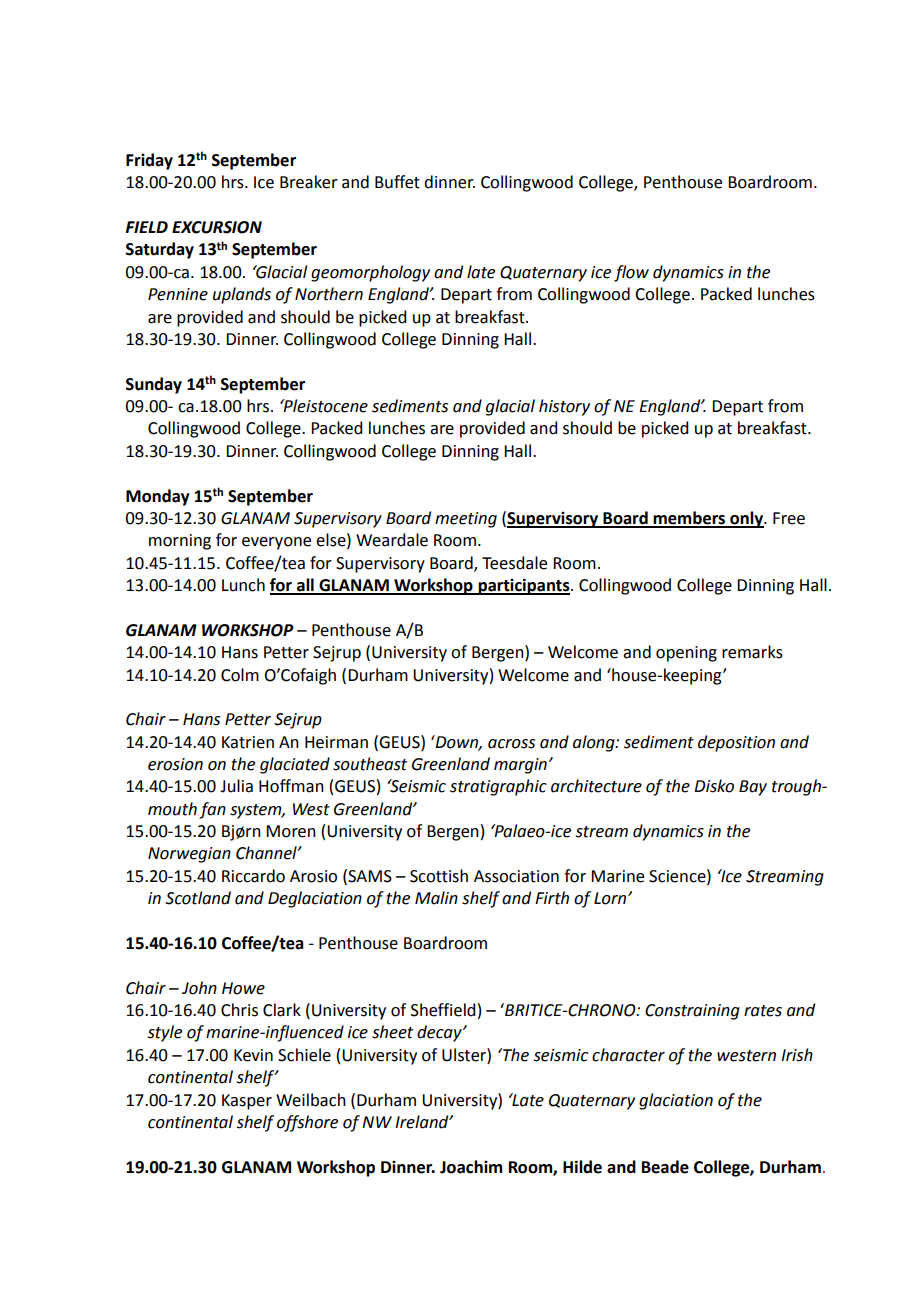 The image size is (924, 1308). I want to click on Kasper, so click(247, 1102).
